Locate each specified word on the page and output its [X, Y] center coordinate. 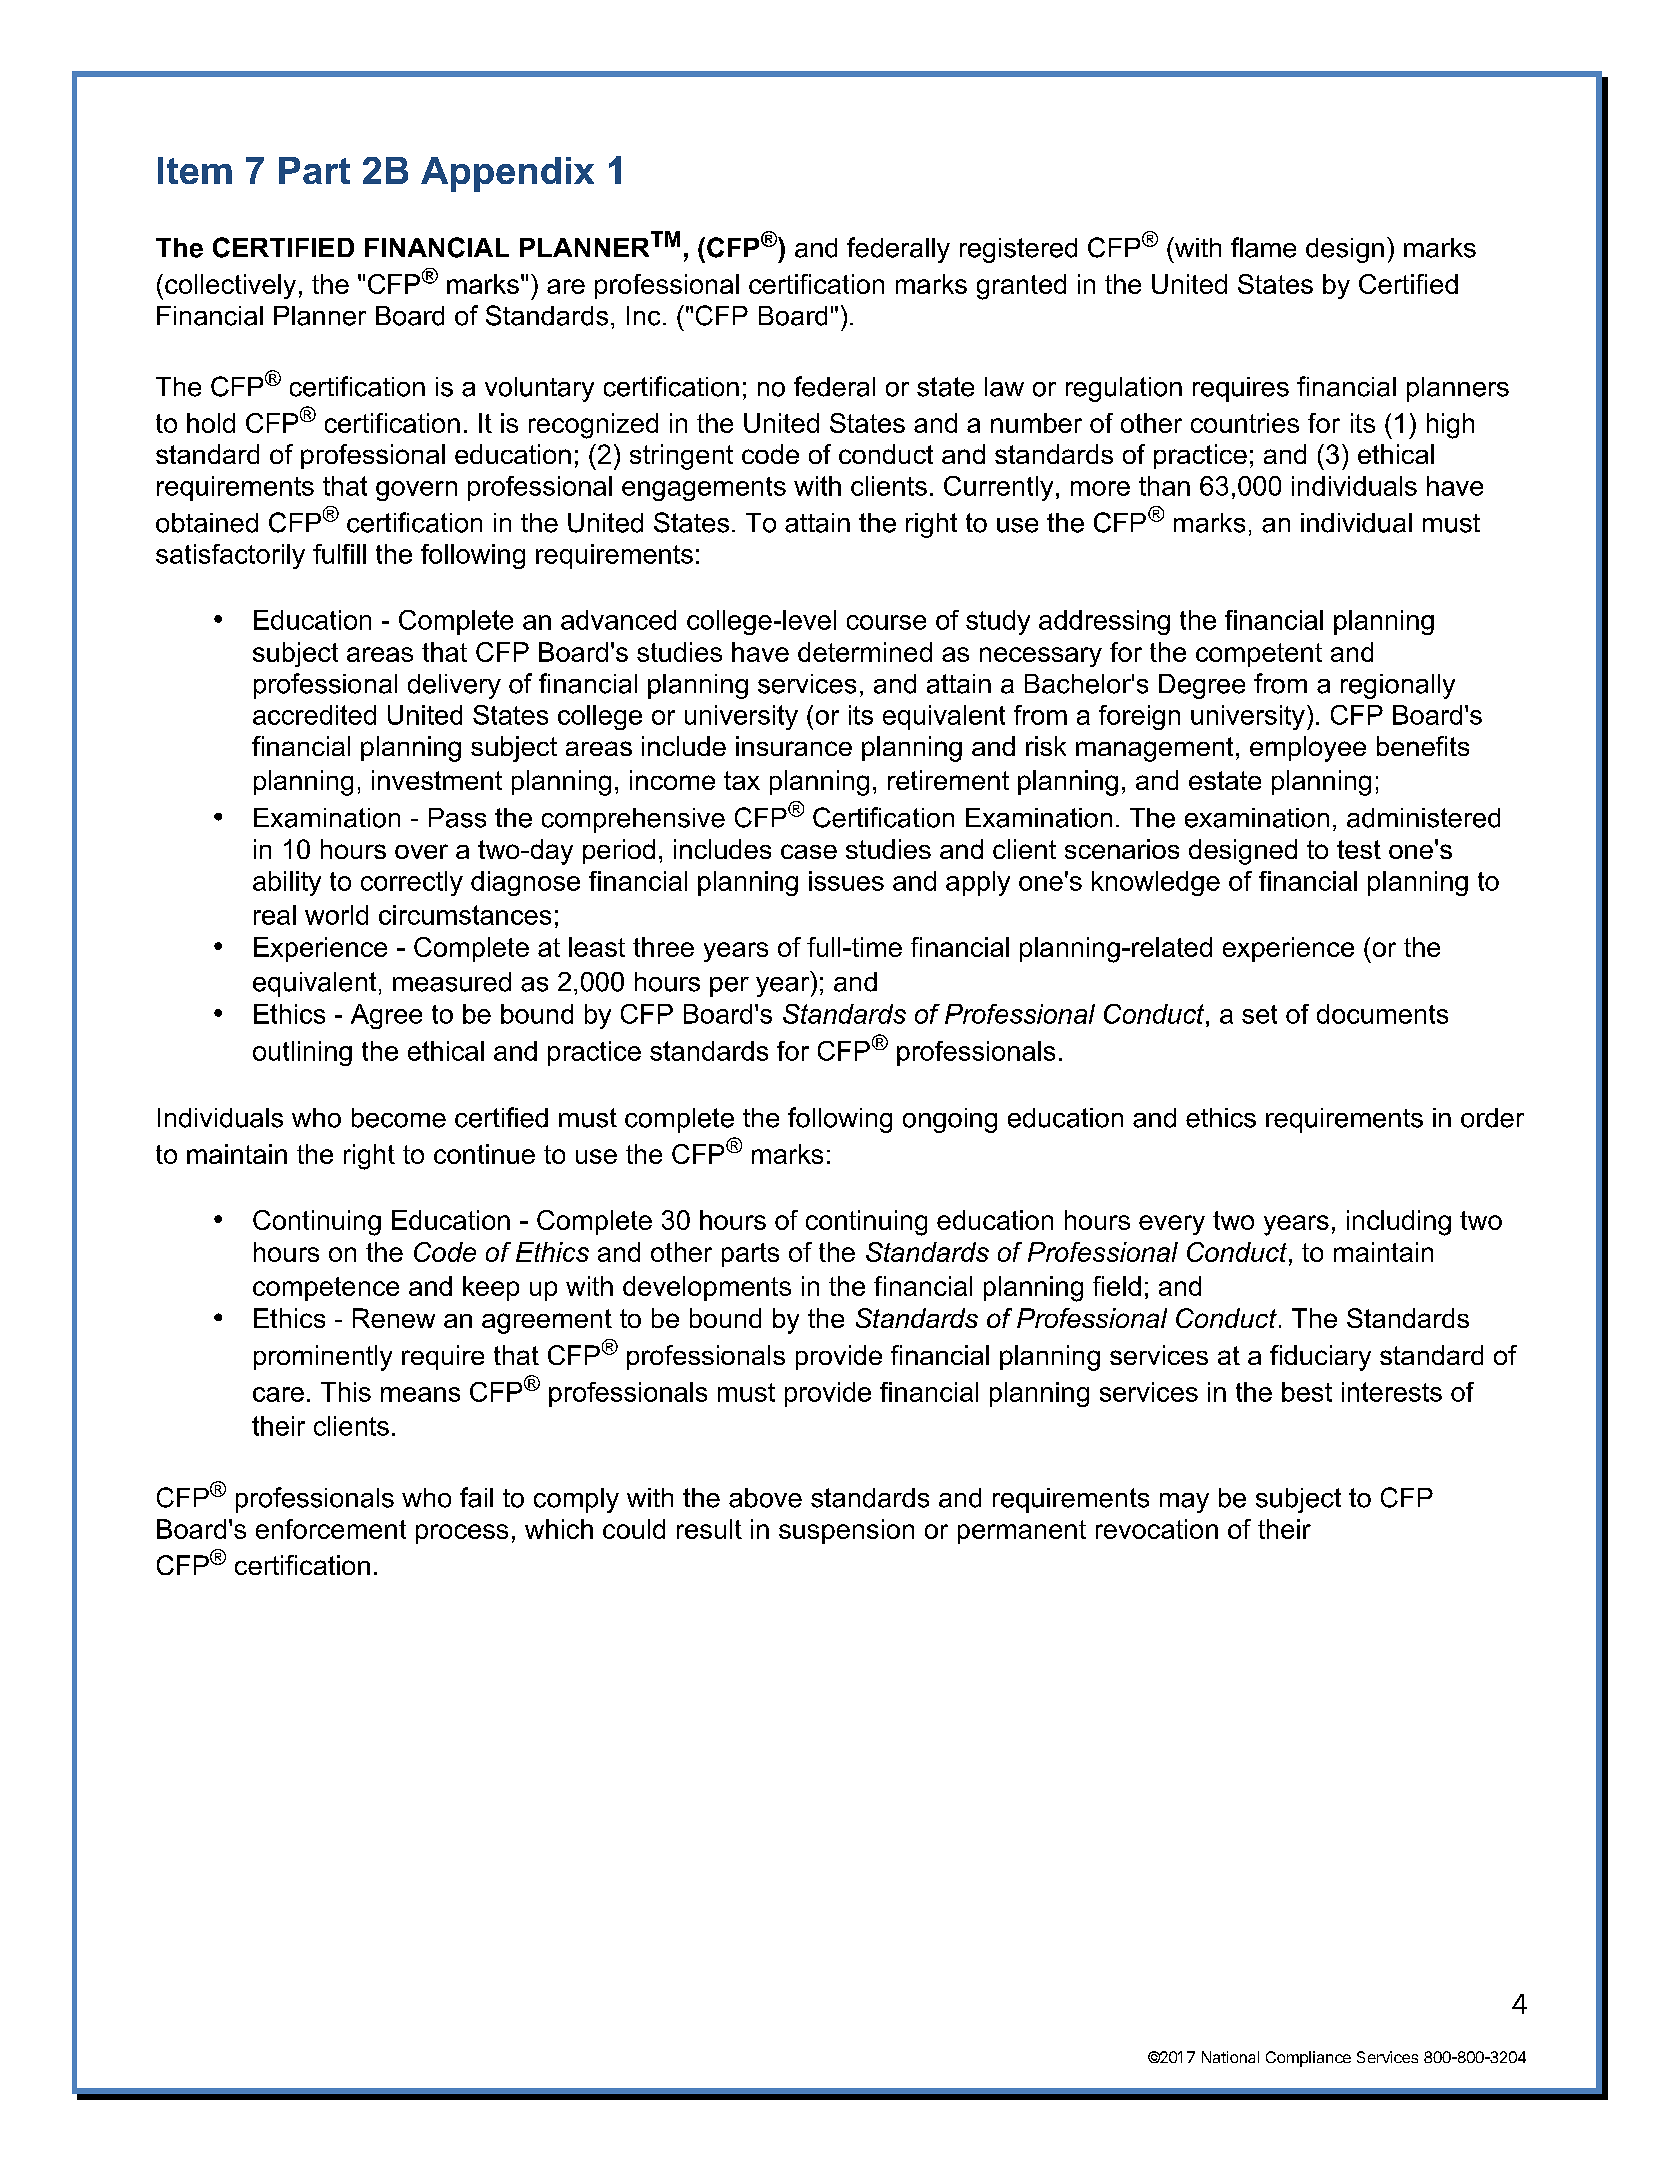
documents [1382, 1014]
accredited [314, 715]
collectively [230, 286]
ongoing [950, 1120]
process [462, 1534]
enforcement [331, 1529]
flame [1263, 247]
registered [1018, 250]
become [399, 1118]
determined [865, 652]
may [1184, 1503]
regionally [1398, 686]
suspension [846, 1531]
